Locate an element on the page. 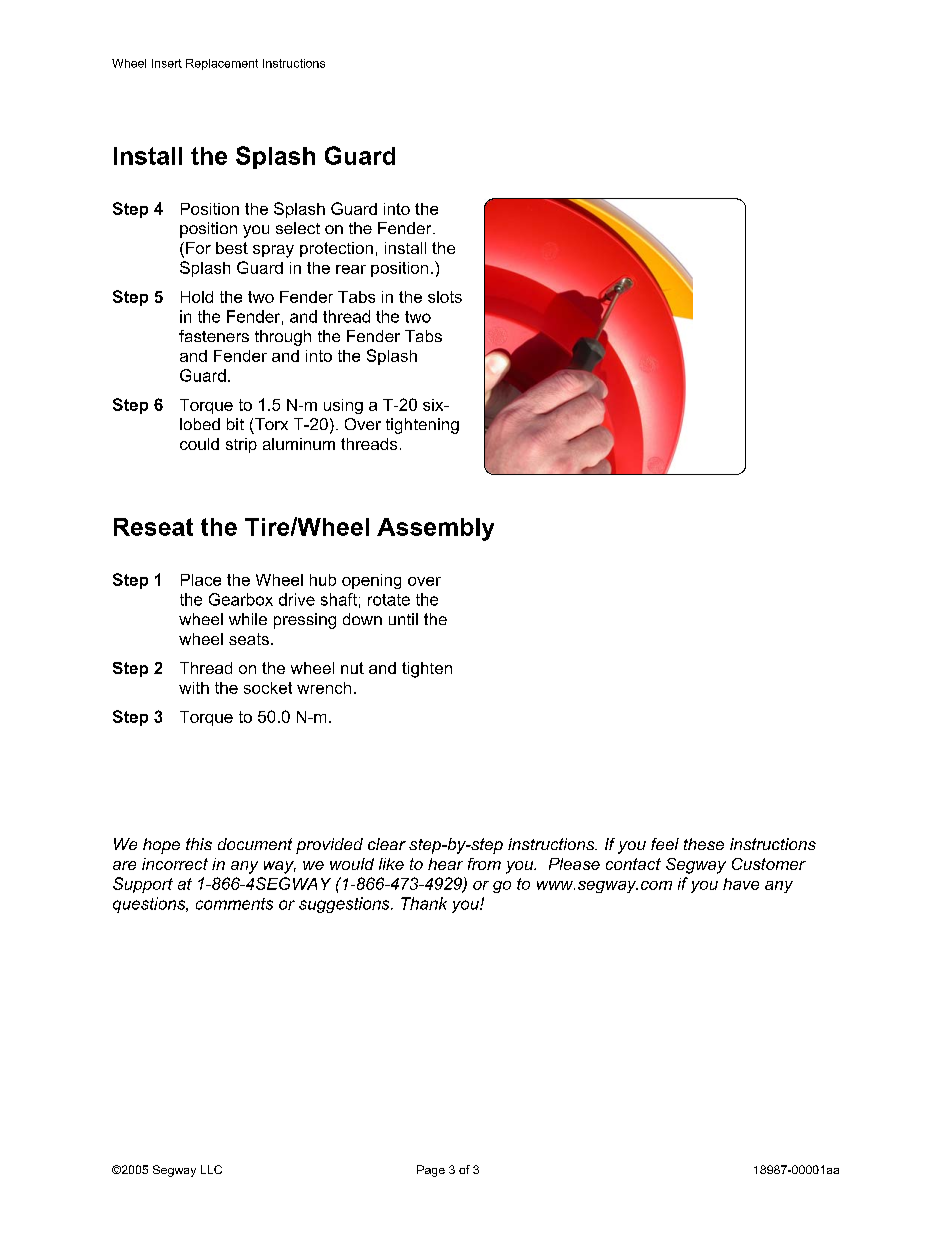  until is located at coordinates (403, 619).
